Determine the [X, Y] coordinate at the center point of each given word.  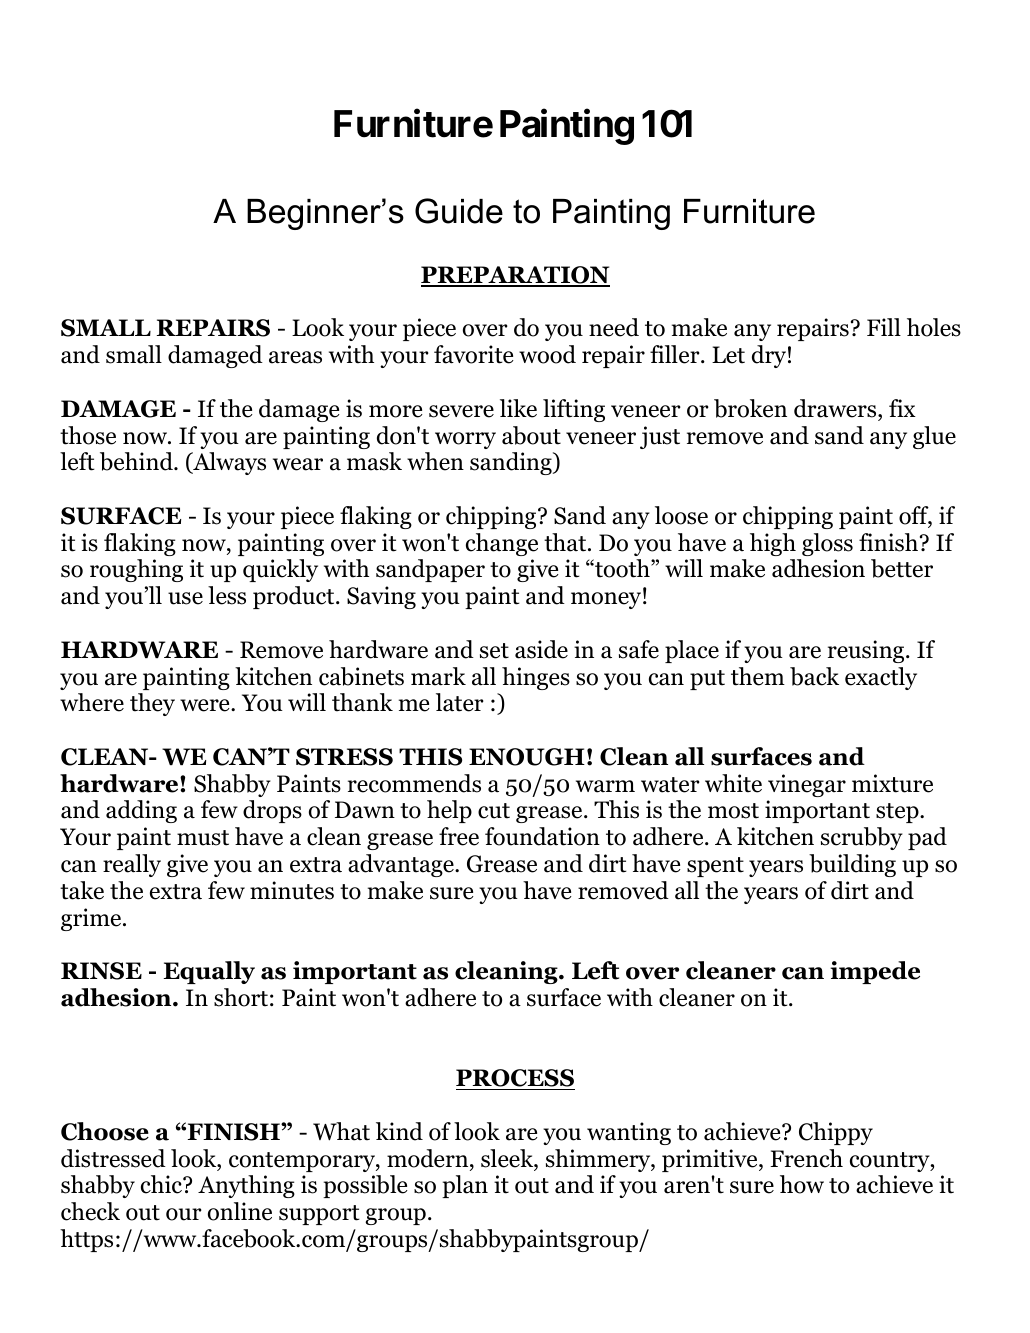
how [802, 1184]
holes [934, 327]
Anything [246, 1186]
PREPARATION [515, 276]
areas [295, 357]
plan [465, 1186]
